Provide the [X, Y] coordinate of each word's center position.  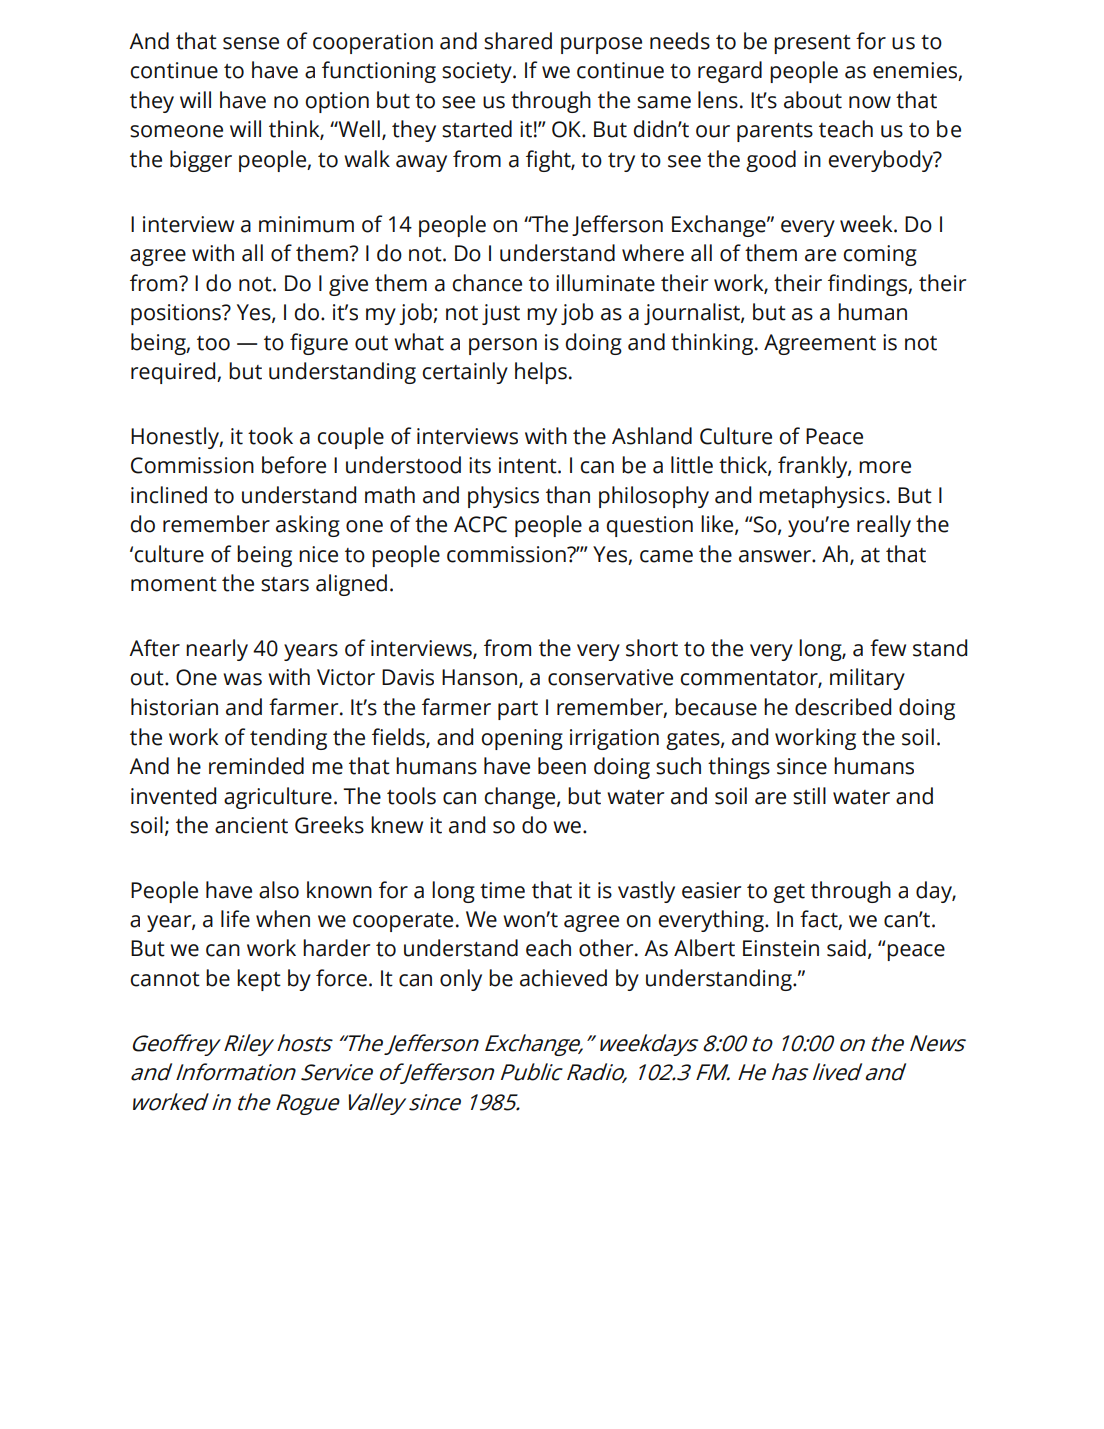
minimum [306, 224]
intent [529, 465]
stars [285, 584]
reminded [256, 766]
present [812, 44]
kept [259, 980]
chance [487, 283]
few [888, 648]
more [885, 467]
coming [880, 255]
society [478, 72]
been [562, 766]
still [809, 796]
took [270, 436]
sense [251, 43]
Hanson [479, 677]
